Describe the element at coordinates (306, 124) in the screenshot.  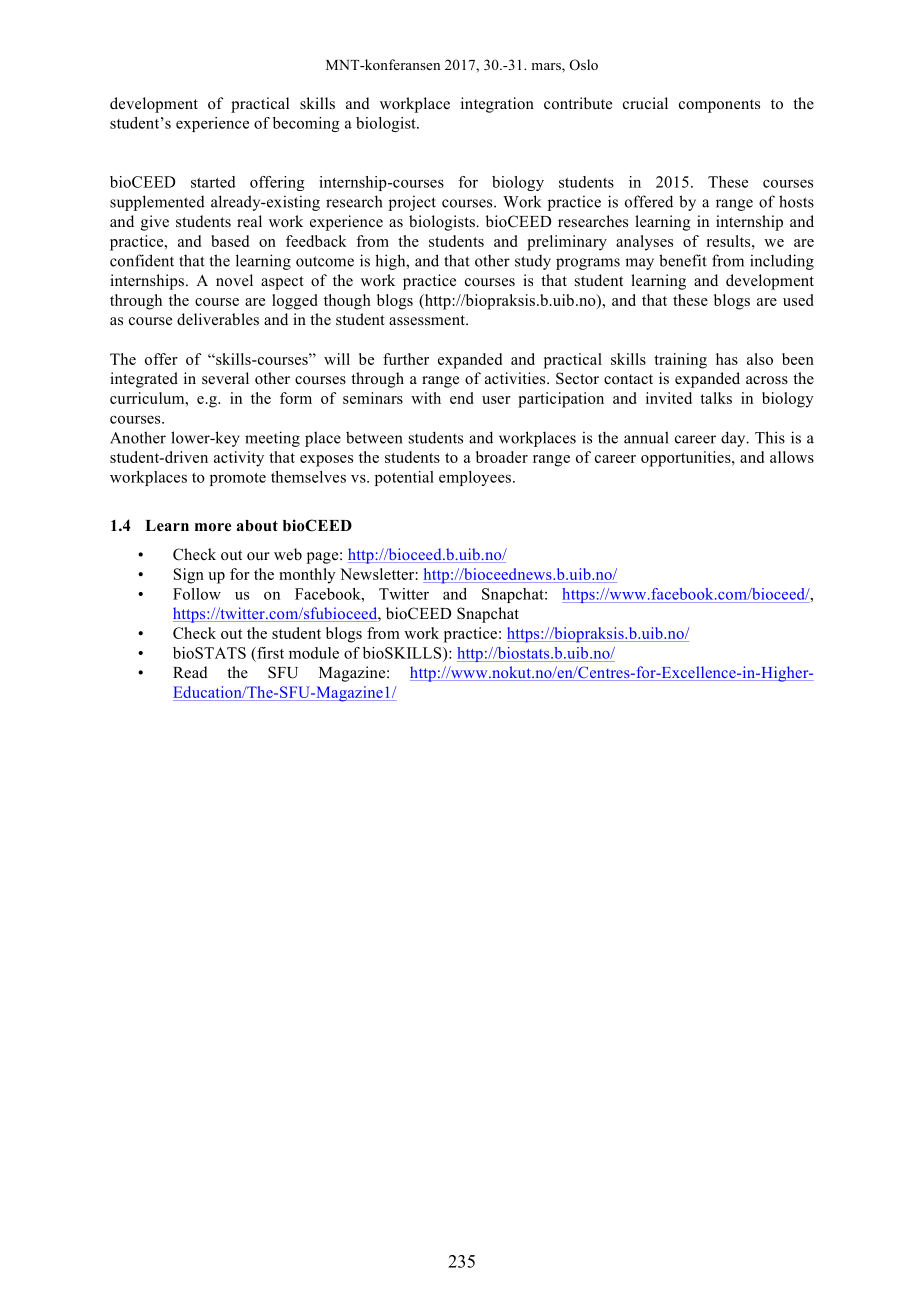
I see `becoming` at that location.
